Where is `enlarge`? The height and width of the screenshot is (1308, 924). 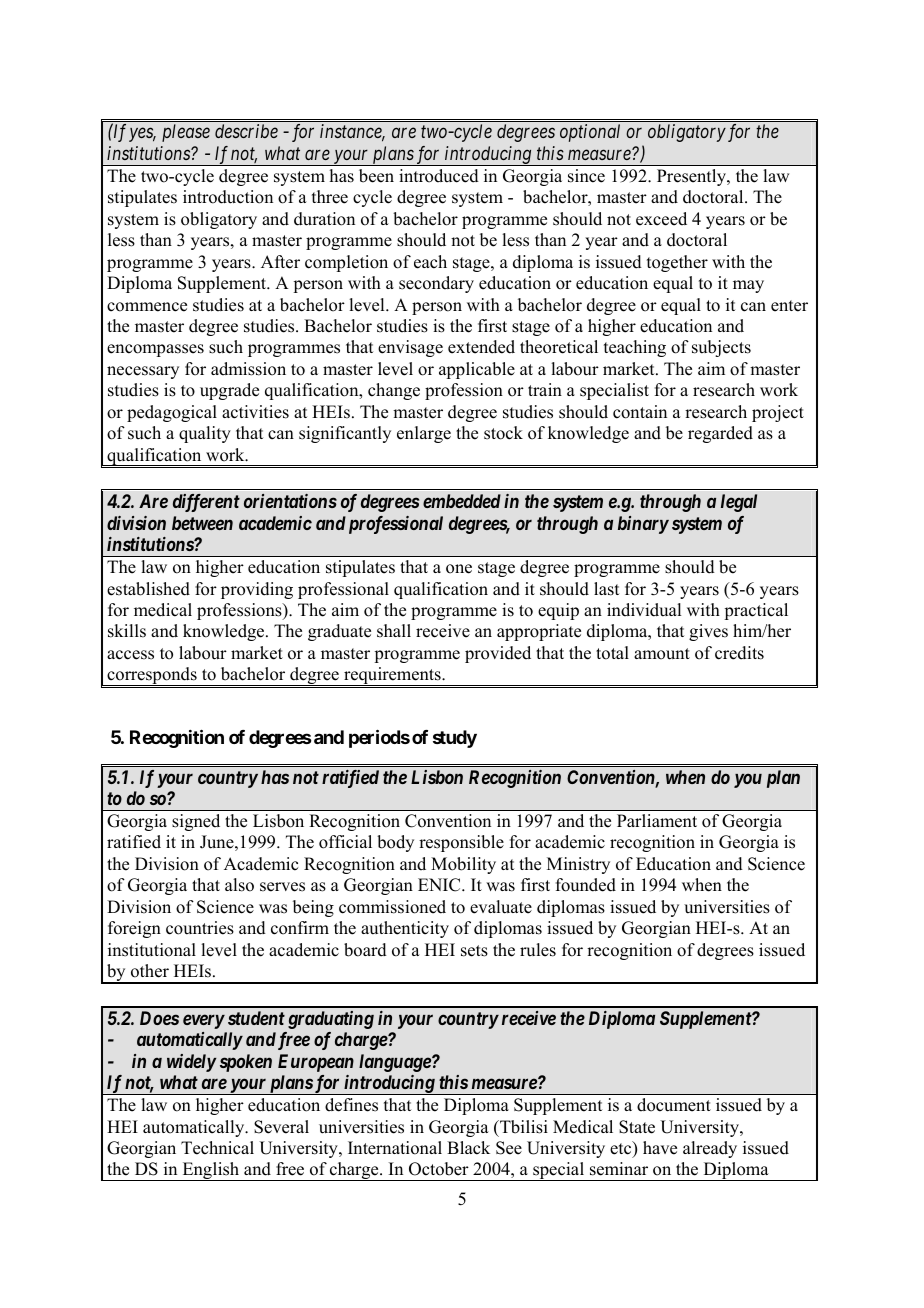
enlarge is located at coordinates (424, 434).
